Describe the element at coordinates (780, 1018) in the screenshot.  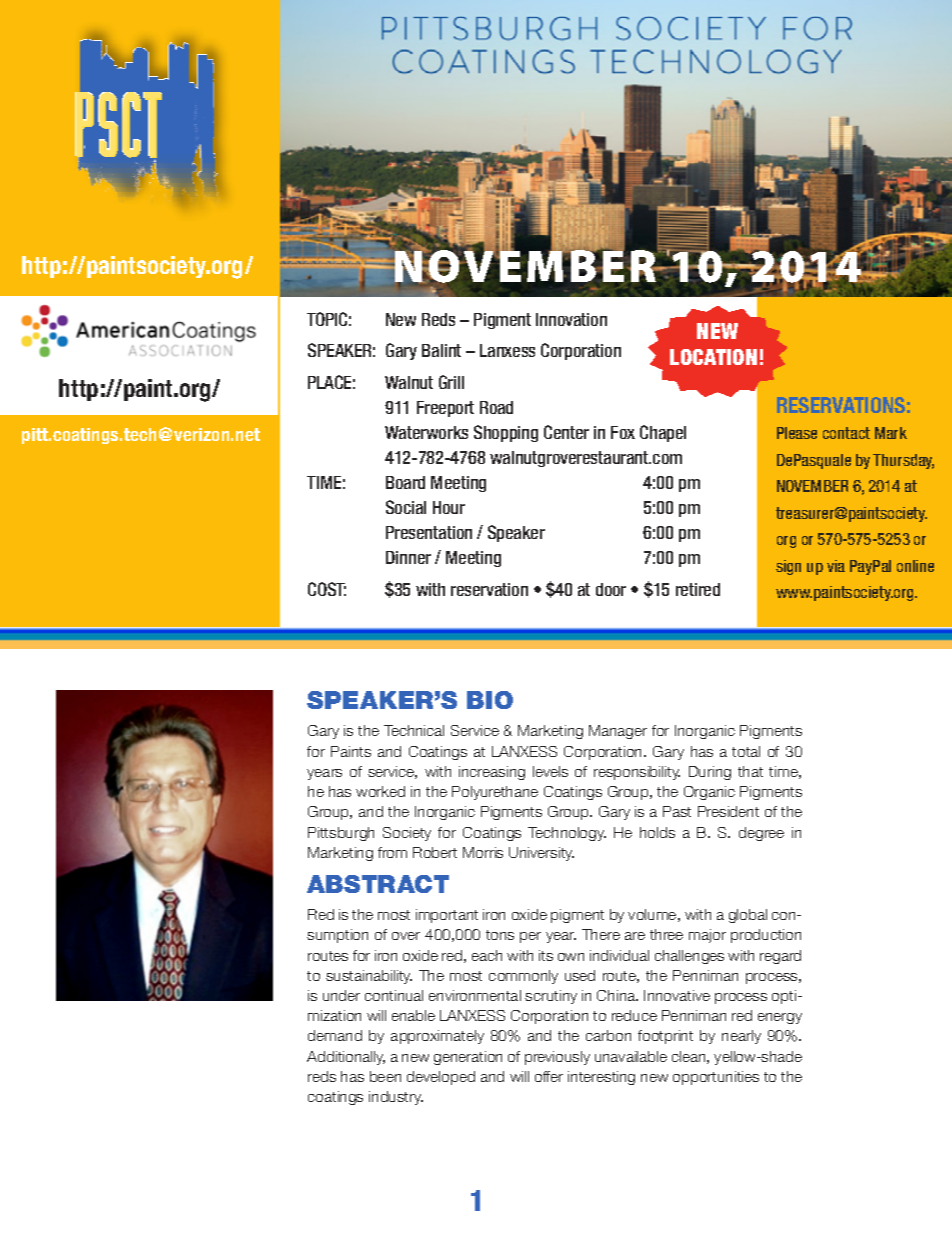
I see `energy` at that location.
